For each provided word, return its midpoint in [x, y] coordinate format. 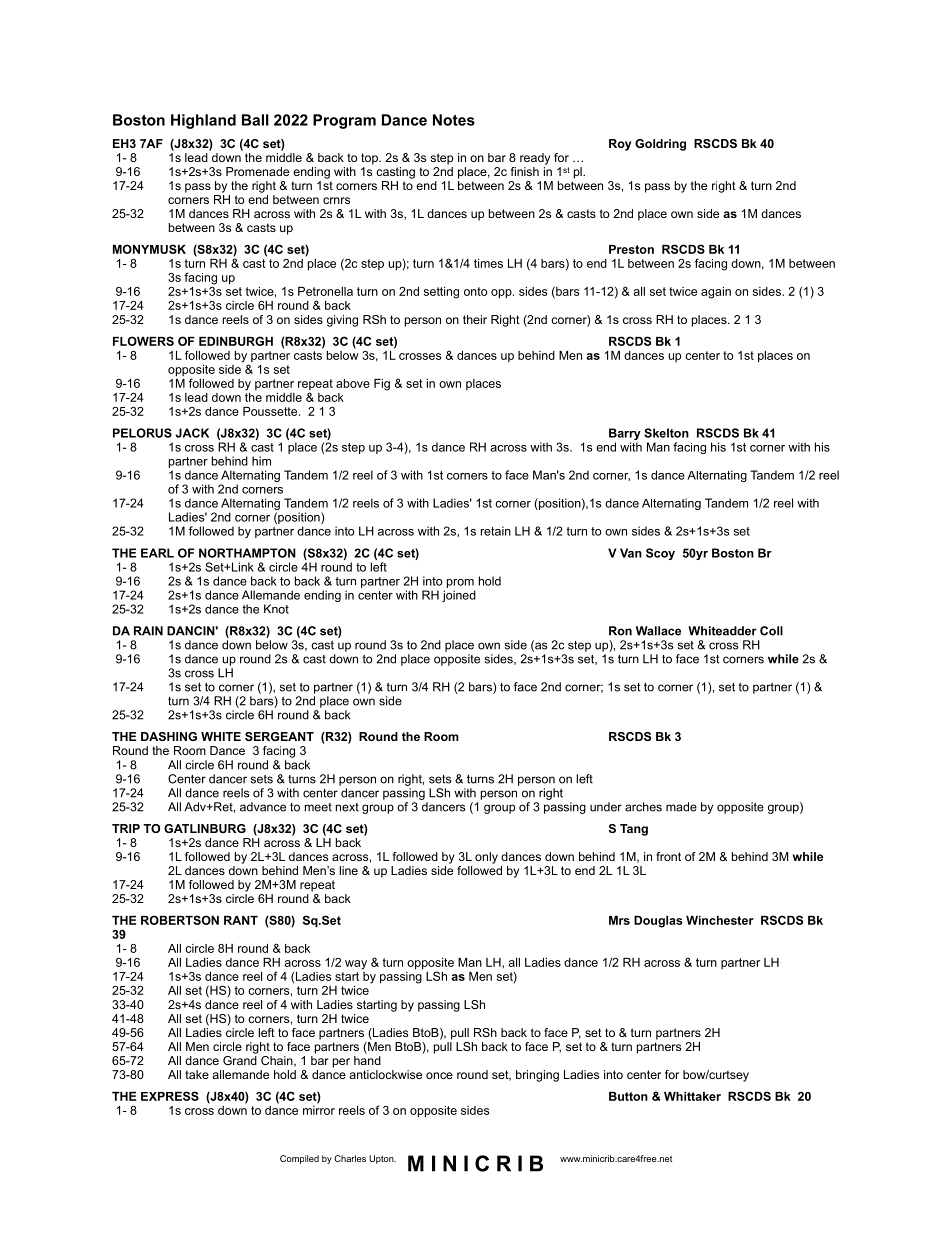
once [439, 1075]
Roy [620, 145]
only [486, 858]
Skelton [666, 433]
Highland [203, 121]
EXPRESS [170, 1096]
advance [263, 807]
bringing [537, 1076]
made [681, 807]
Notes [454, 120]
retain [496, 531]
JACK [192, 433]
